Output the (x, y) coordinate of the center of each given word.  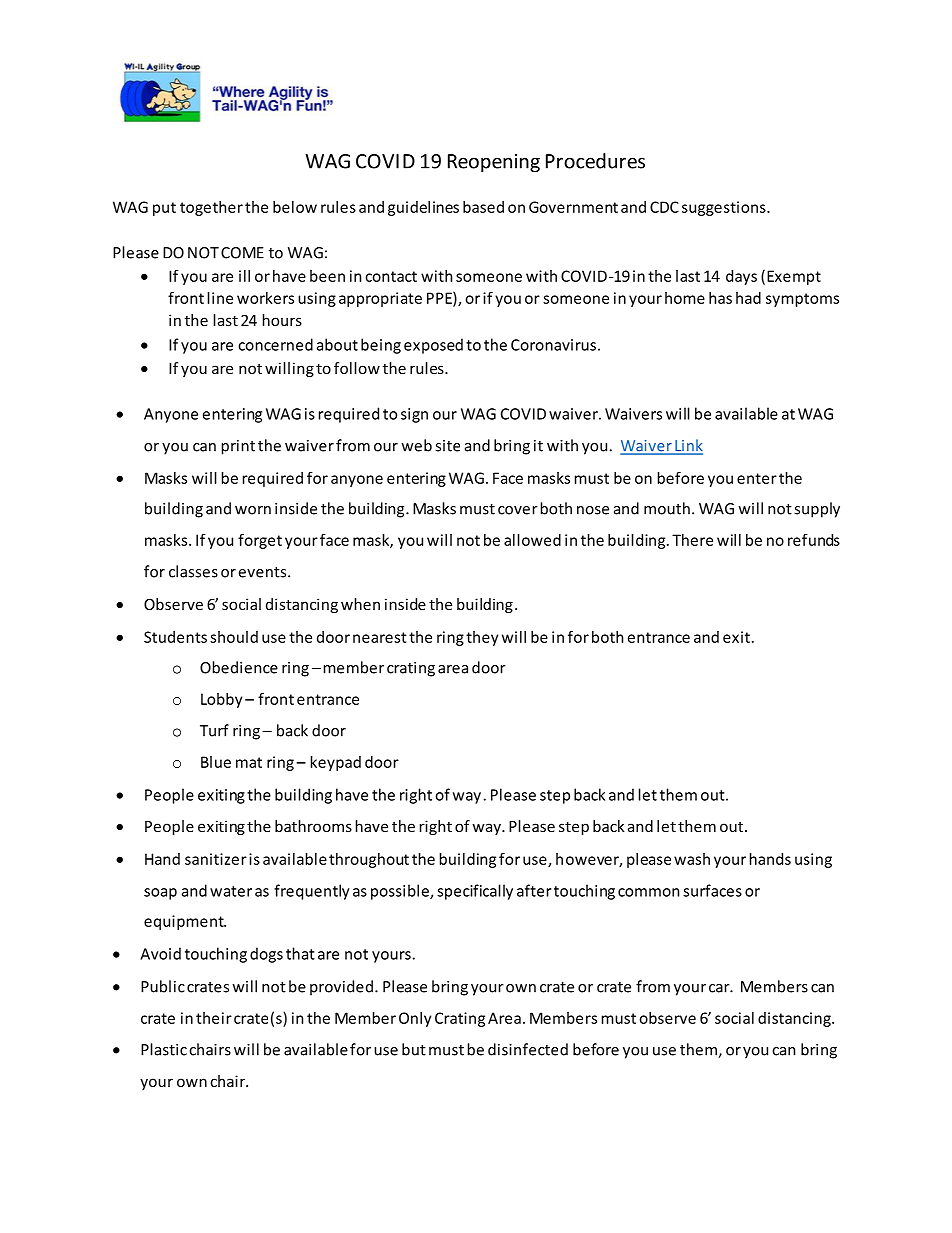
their (214, 1018)
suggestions (725, 208)
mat (249, 762)
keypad (336, 763)
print (238, 447)
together (211, 208)
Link (688, 446)
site (447, 446)
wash (692, 859)
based (483, 207)
